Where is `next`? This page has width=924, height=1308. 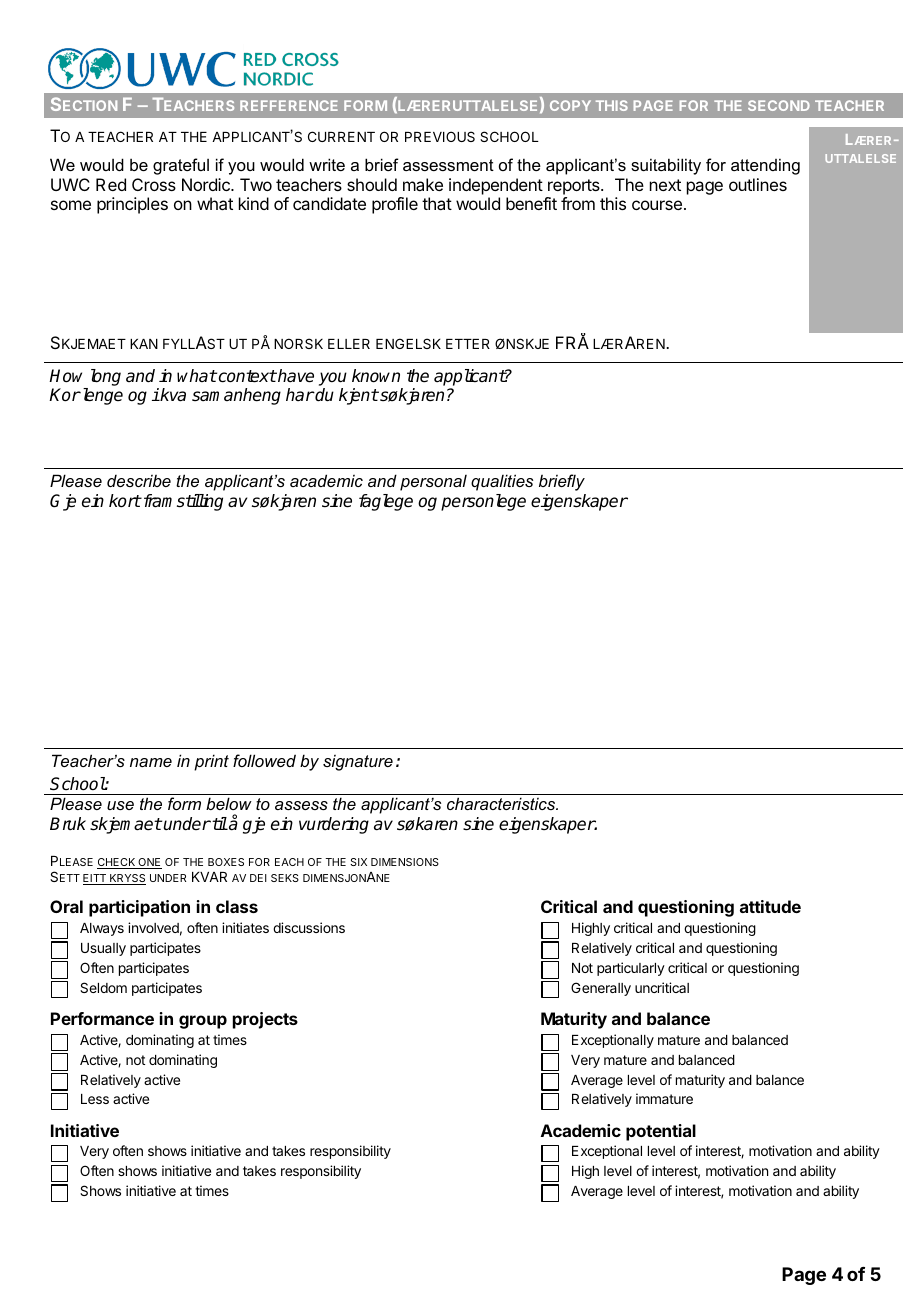
next is located at coordinates (665, 185).
